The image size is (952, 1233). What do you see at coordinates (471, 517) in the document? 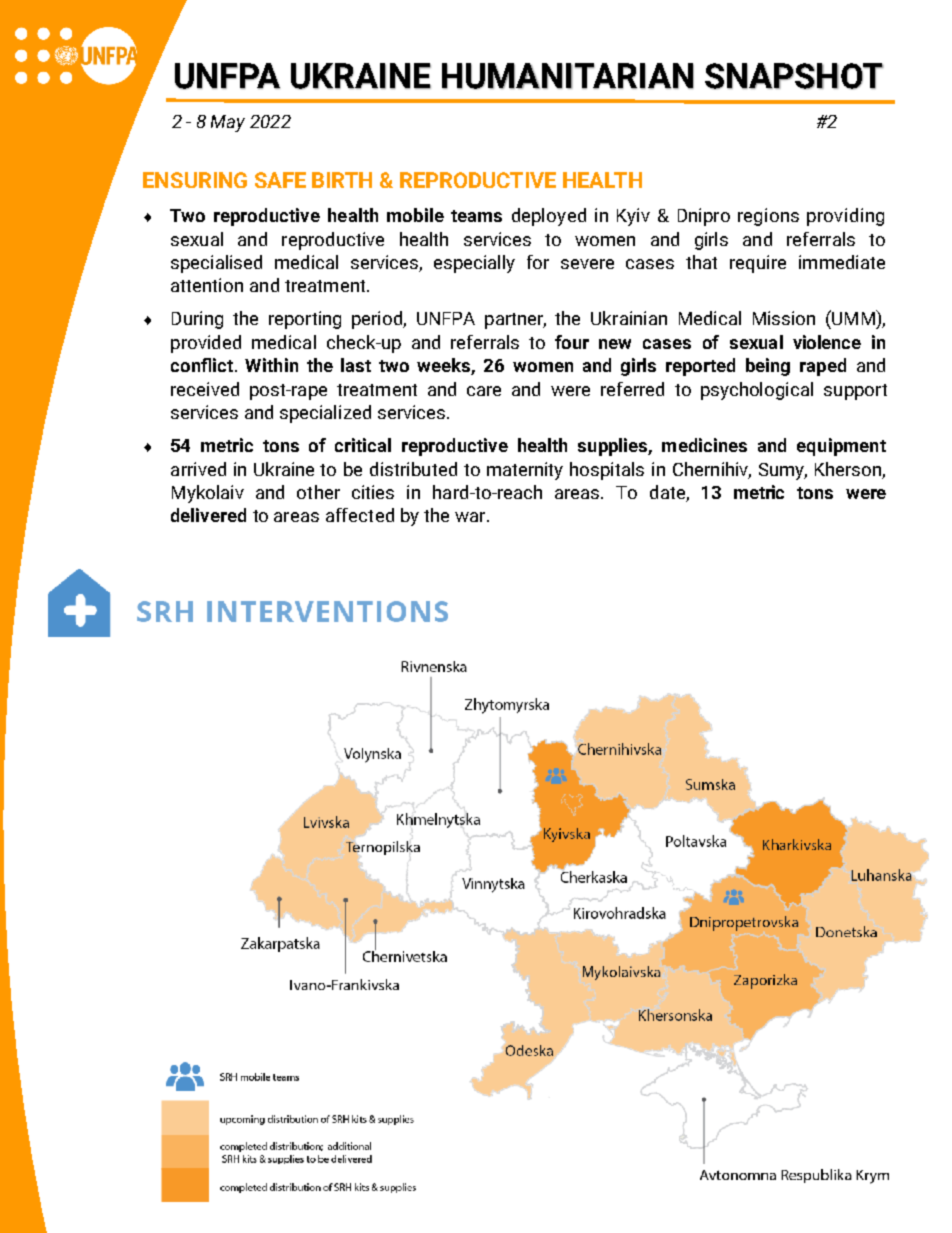
I see `war` at bounding box center [471, 517].
